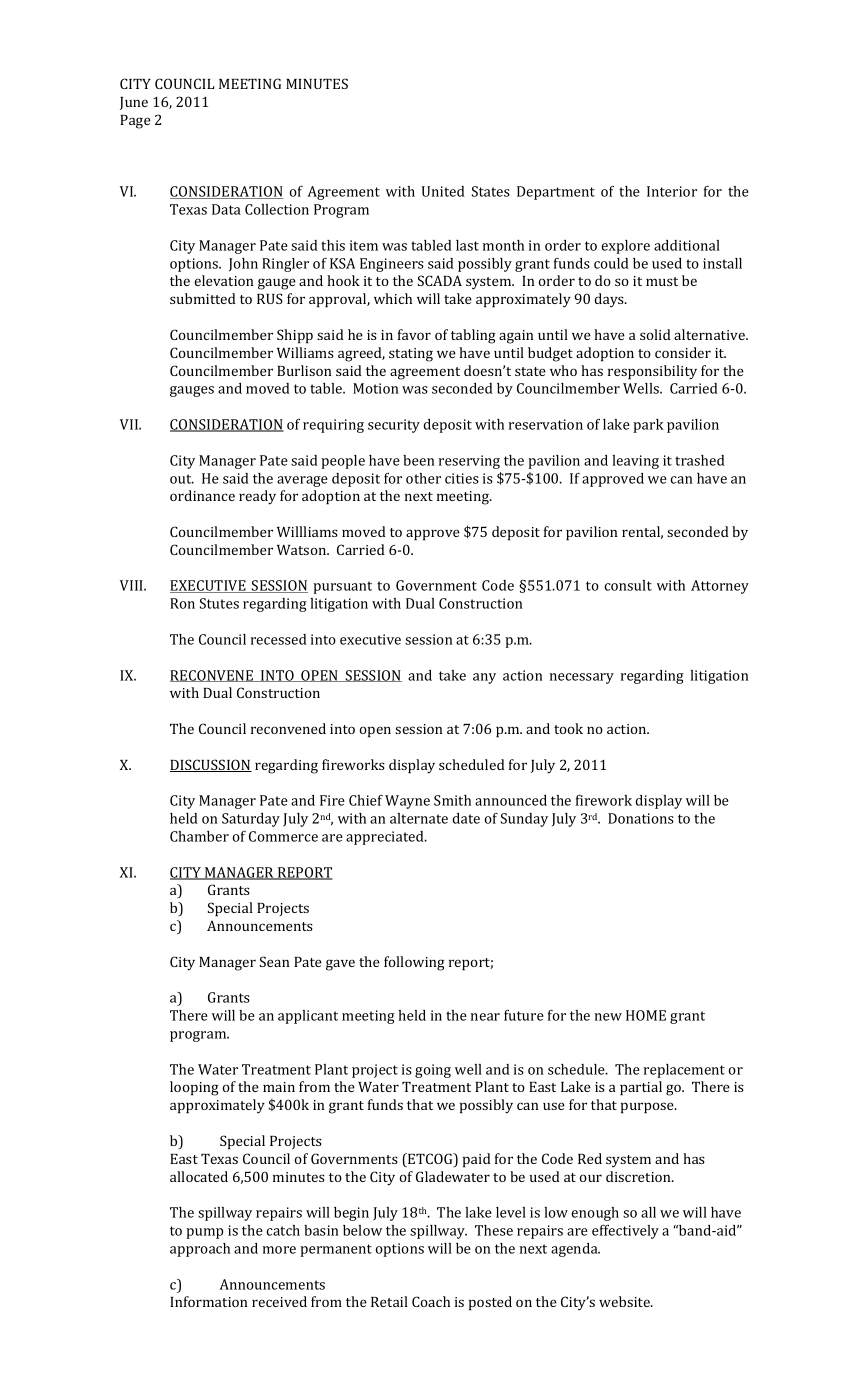  Describe the element at coordinates (641, 818) in the screenshot. I see `Donations` at that location.
